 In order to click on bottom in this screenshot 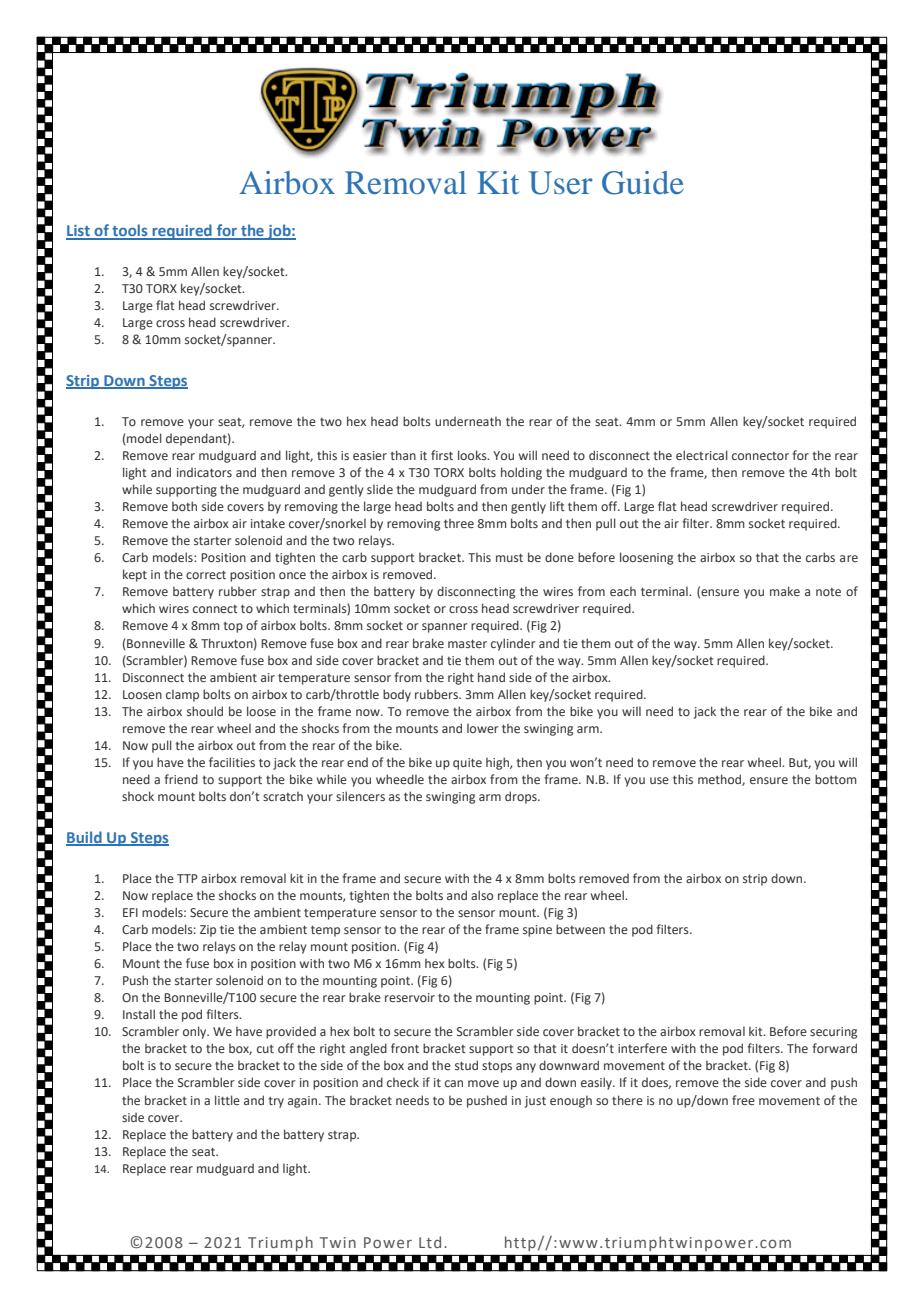, I will do `click(836, 779)`.
